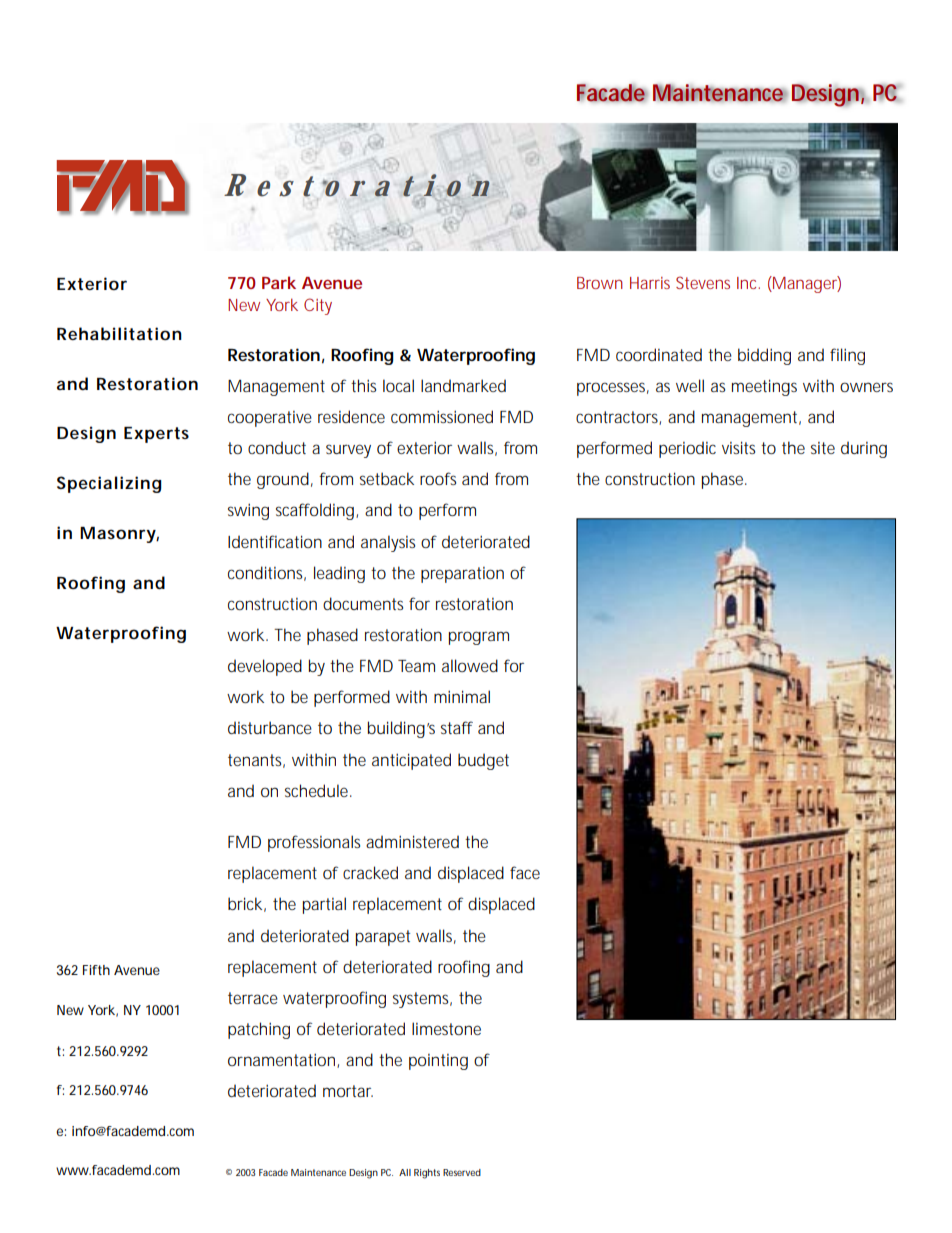 Image resolution: width=952 pixels, height=1233 pixels. Describe the element at coordinates (600, 283) in the screenshot. I see `Brown` at that location.
